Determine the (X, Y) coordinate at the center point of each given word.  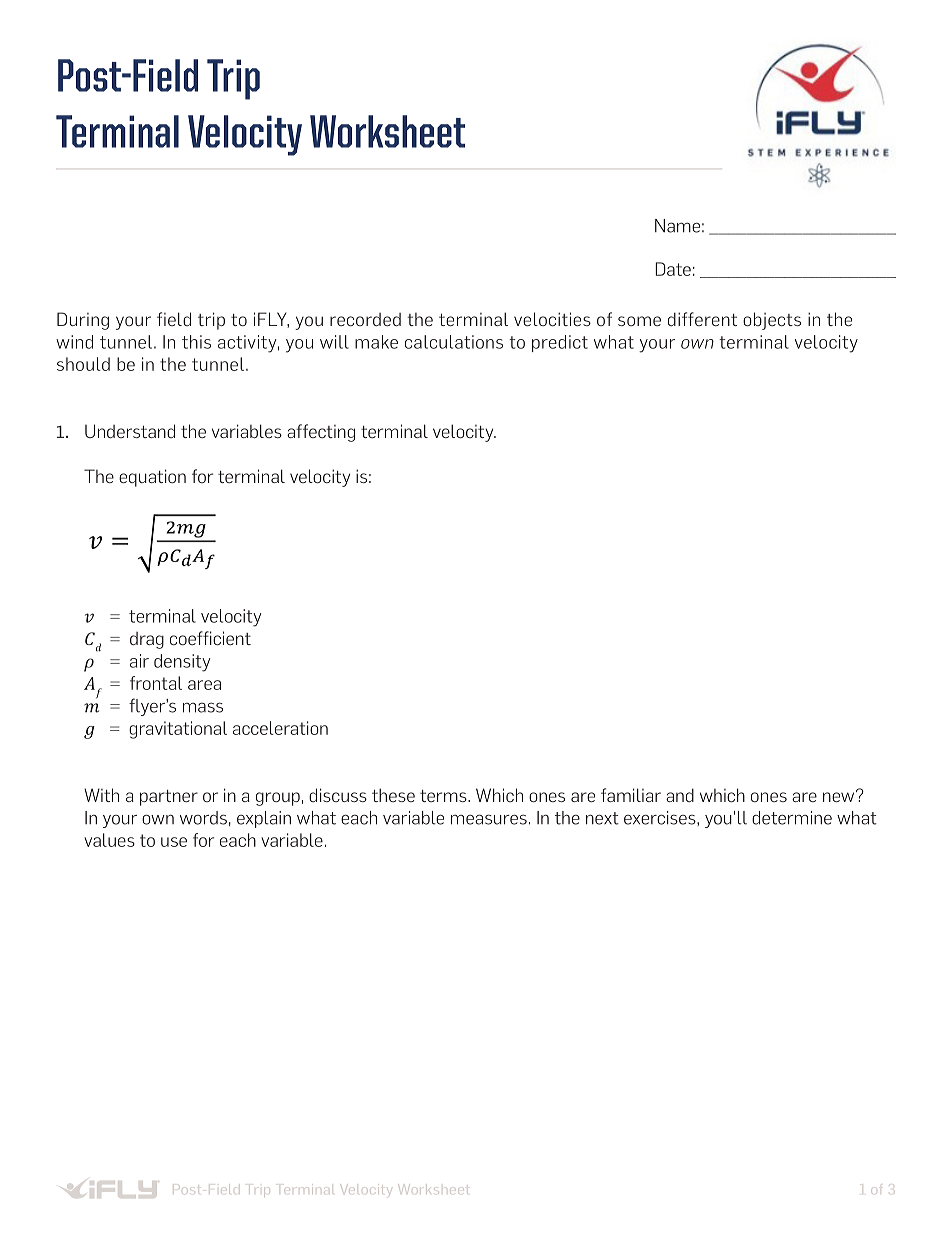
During (83, 321)
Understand (130, 431)
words (203, 818)
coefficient (210, 638)
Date (673, 269)
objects (772, 321)
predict (560, 343)
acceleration (280, 728)
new (840, 796)
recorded (365, 319)
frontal (156, 683)
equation (152, 478)
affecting (321, 433)
